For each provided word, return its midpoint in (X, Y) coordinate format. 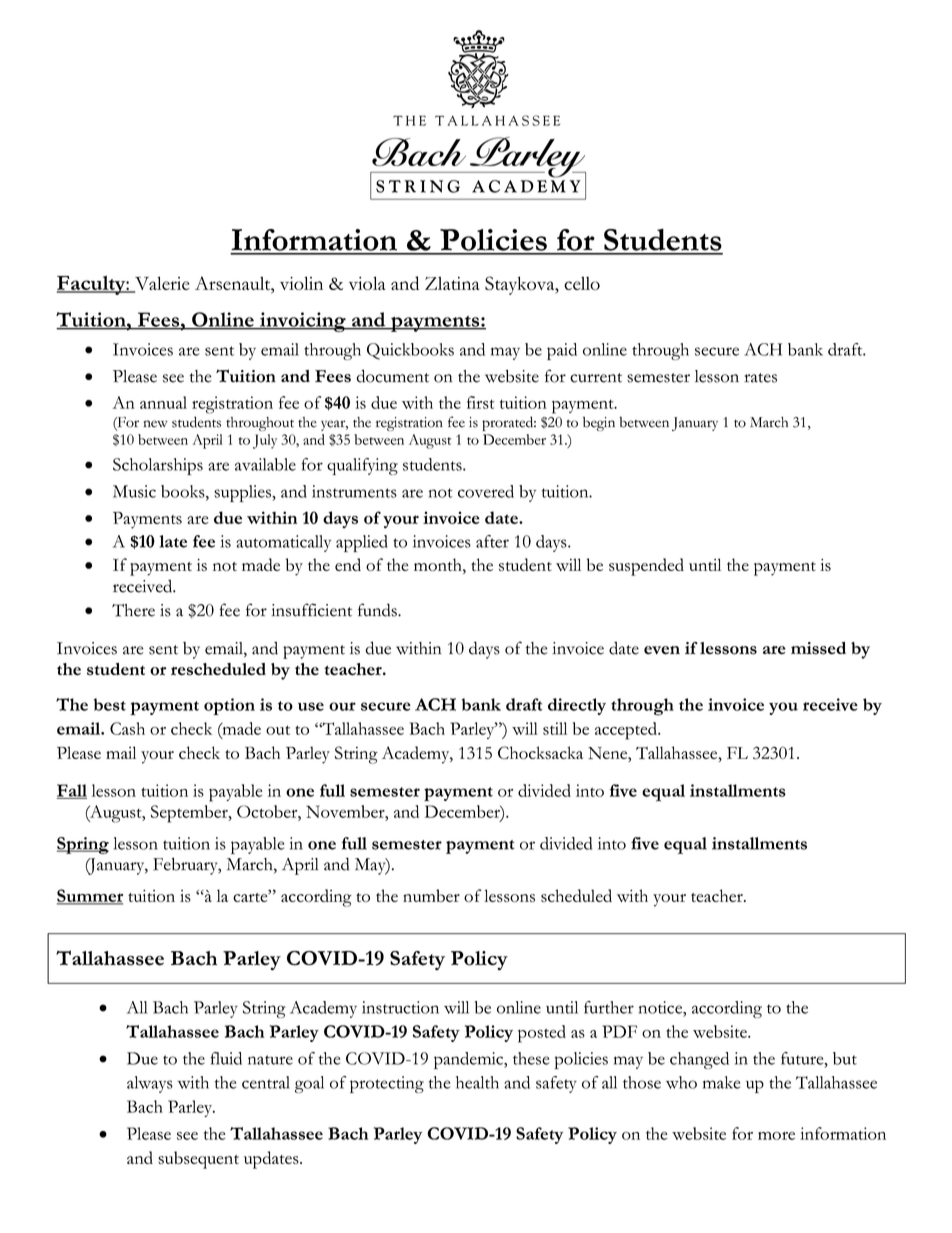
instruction (400, 1007)
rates (760, 378)
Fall (72, 791)
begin (599, 424)
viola (367, 283)
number (431, 895)
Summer (90, 897)
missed (818, 648)
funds (378, 610)
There (133, 610)
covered (486, 491)
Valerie (161, 284)
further (609, 1007)
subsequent (198, 1160)
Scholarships (158, 466)
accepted (627, 731)
